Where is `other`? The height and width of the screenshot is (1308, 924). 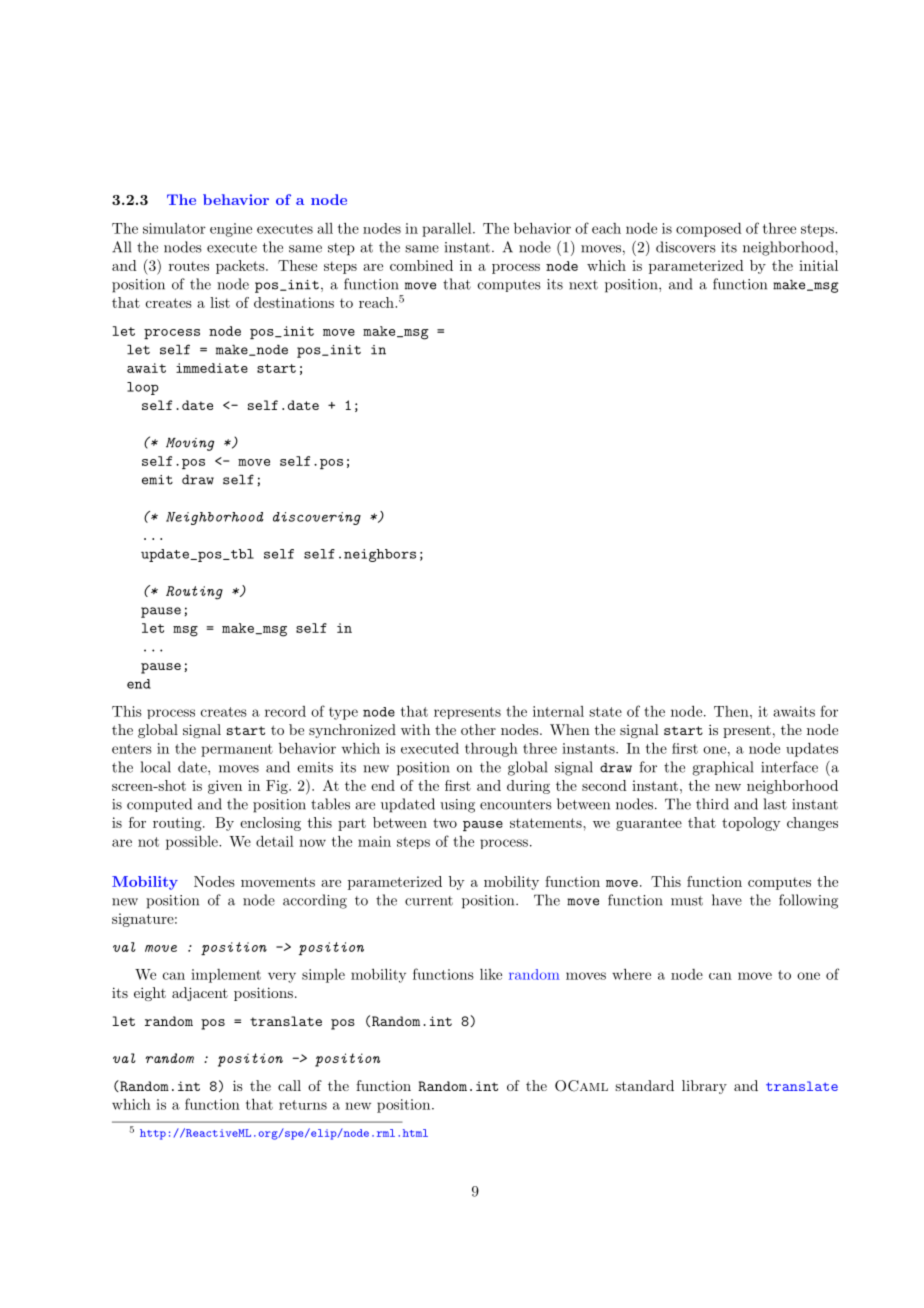
other is located at coordinates (478, 729).
